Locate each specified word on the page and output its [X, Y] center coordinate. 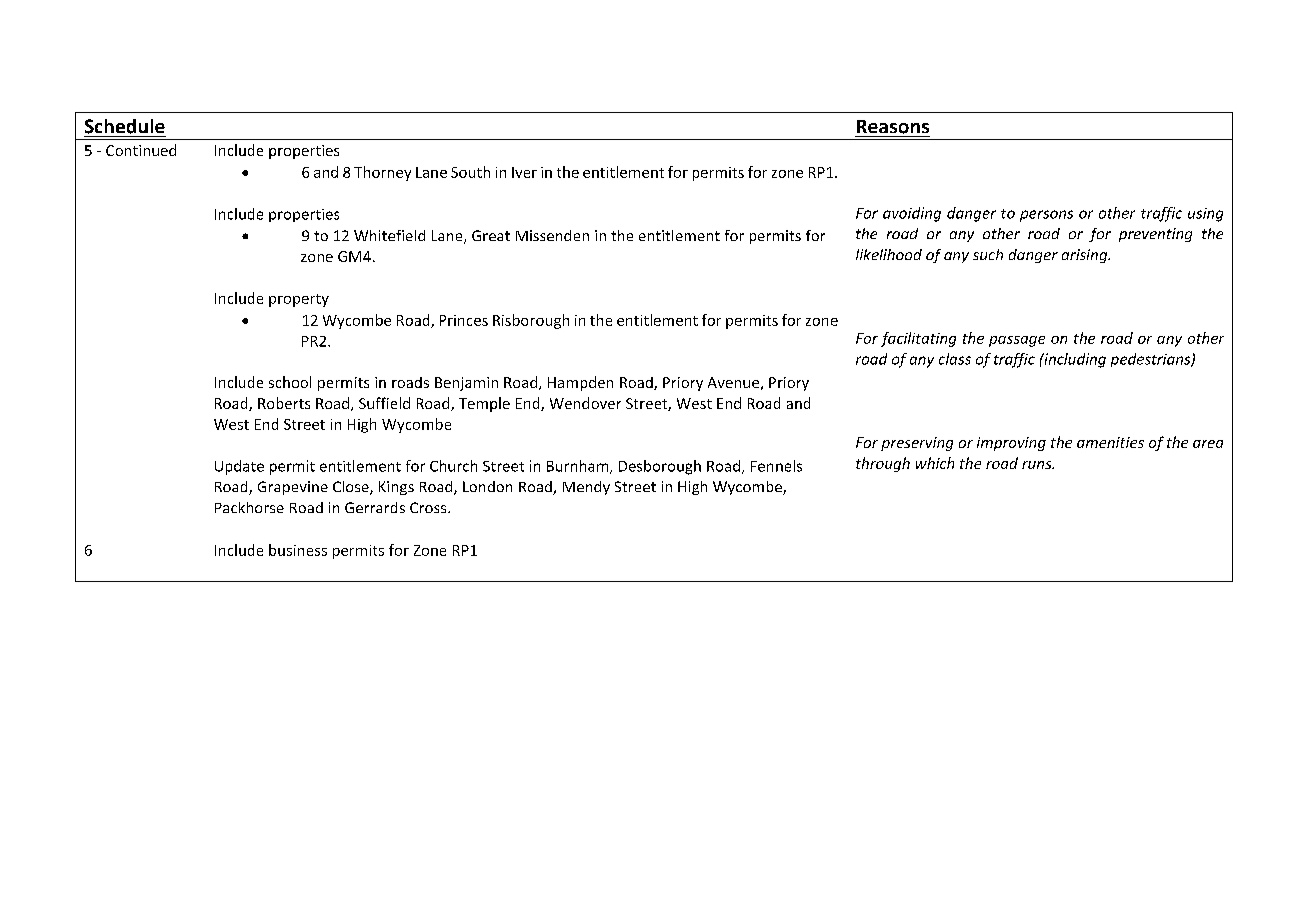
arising [1086, 256]
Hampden [580, 383]
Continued [141, 150]
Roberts [284, 403]
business [298, 550]
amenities [1110, 442]
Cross [429, 507]
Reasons [893, 127]
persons [1046, 216]
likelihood [889, 254]
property [299, 300]
